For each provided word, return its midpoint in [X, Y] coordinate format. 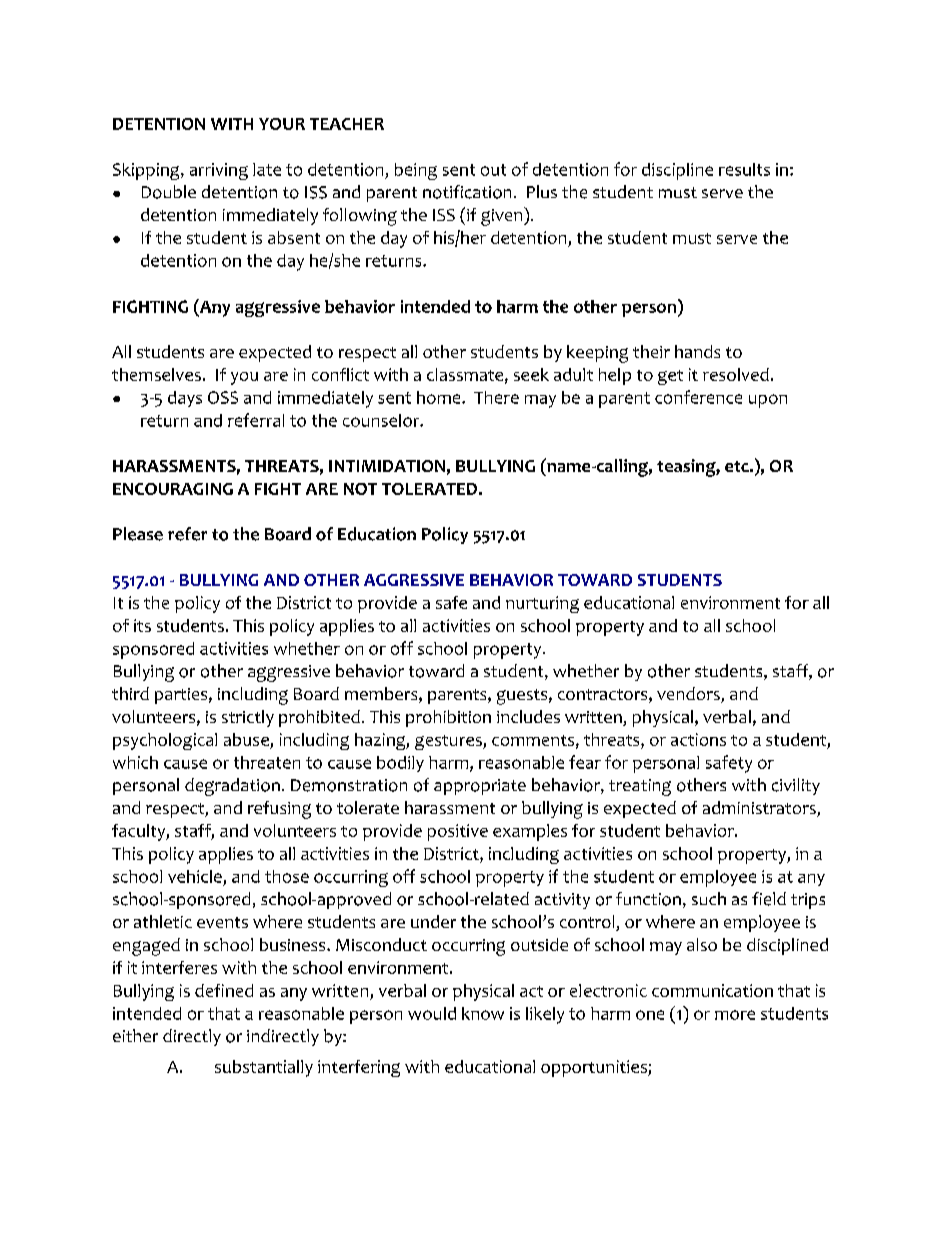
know [483, 1013]
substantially [264, 1068]
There [496, 397]
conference [698, 397]
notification [467, 192]
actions [698, 739]
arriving [219, 171]
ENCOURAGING [173, 489]
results [744, 169]
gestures [449, 742]
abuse [246, 739]
